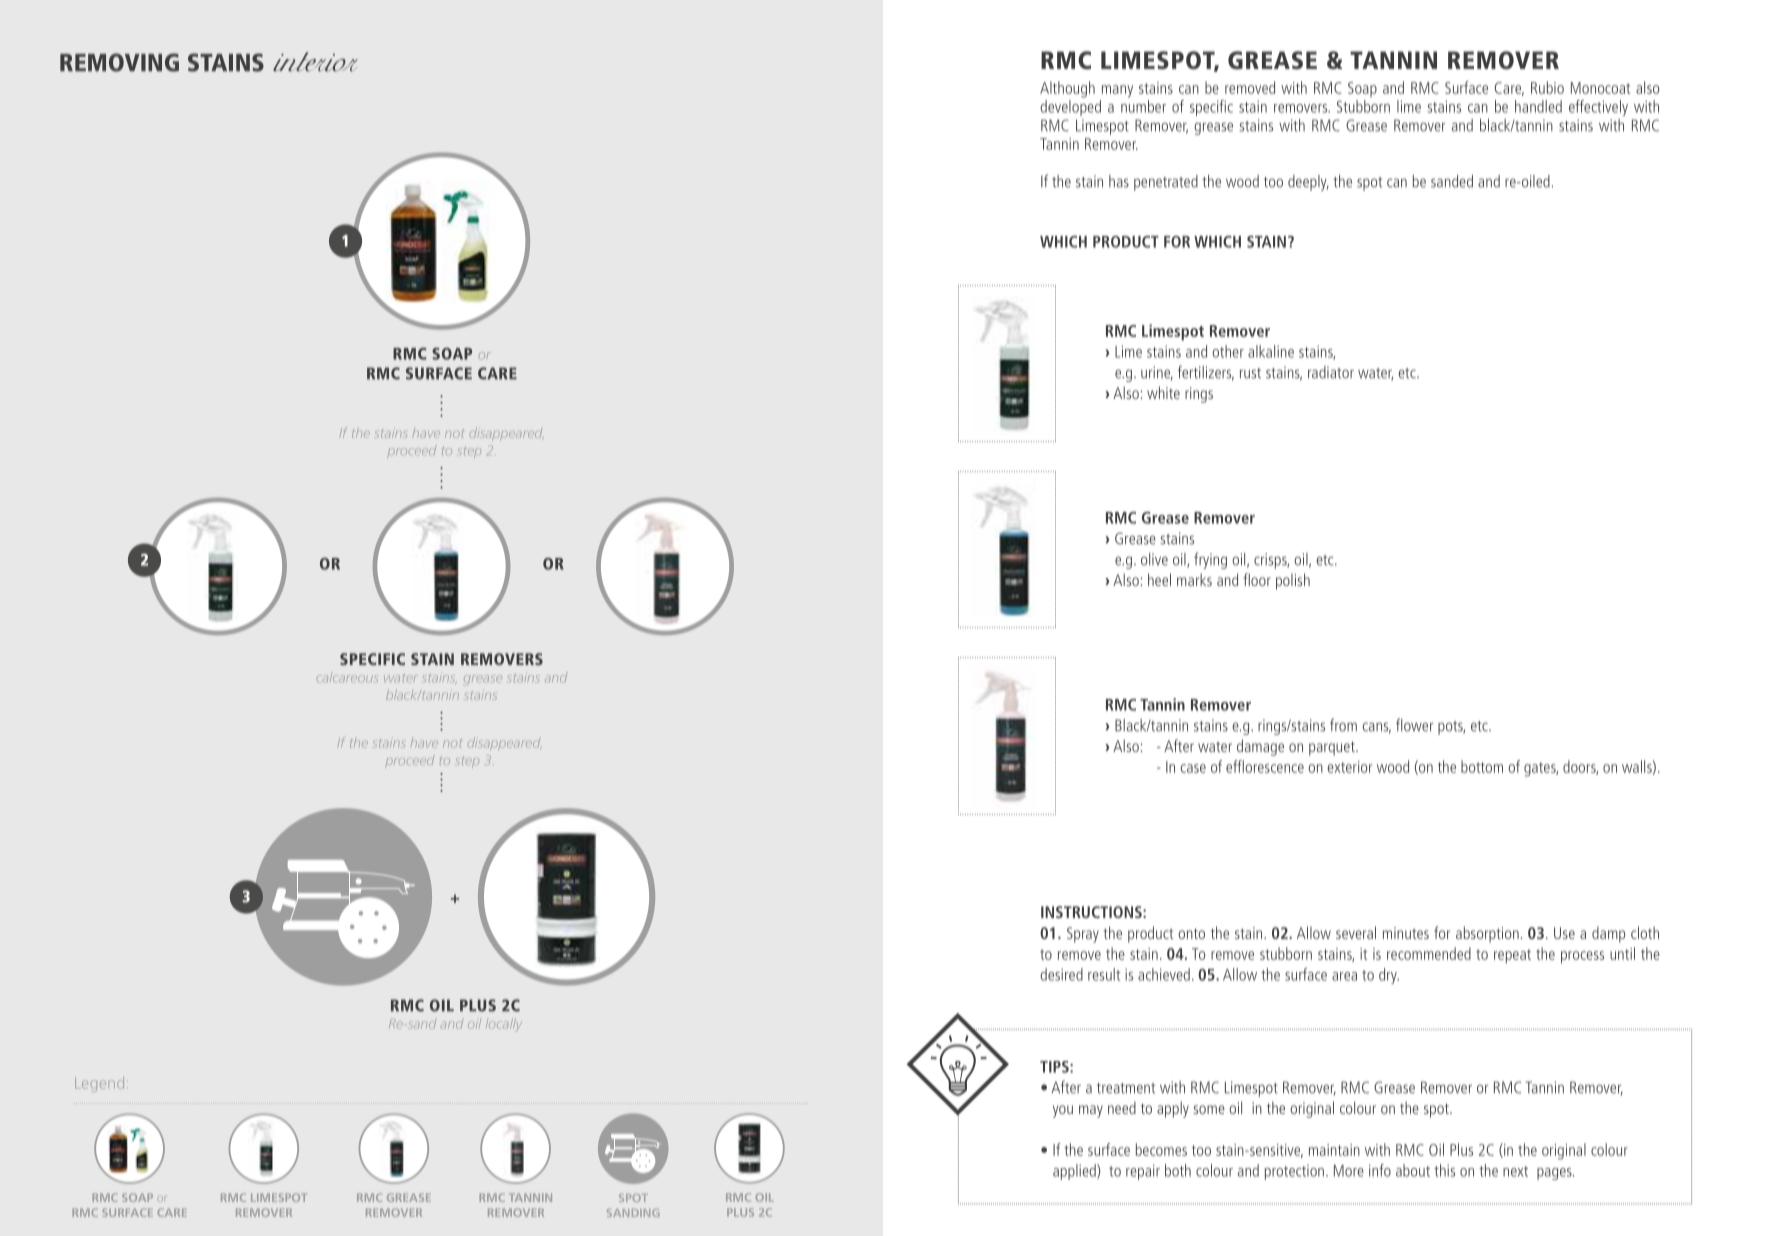 The height and width of the screenshot is (1236, 1766). What do you see at coordinates (1444, 1170) in the screenshot?
I see `this` at bounding box center [1444, 1170].
